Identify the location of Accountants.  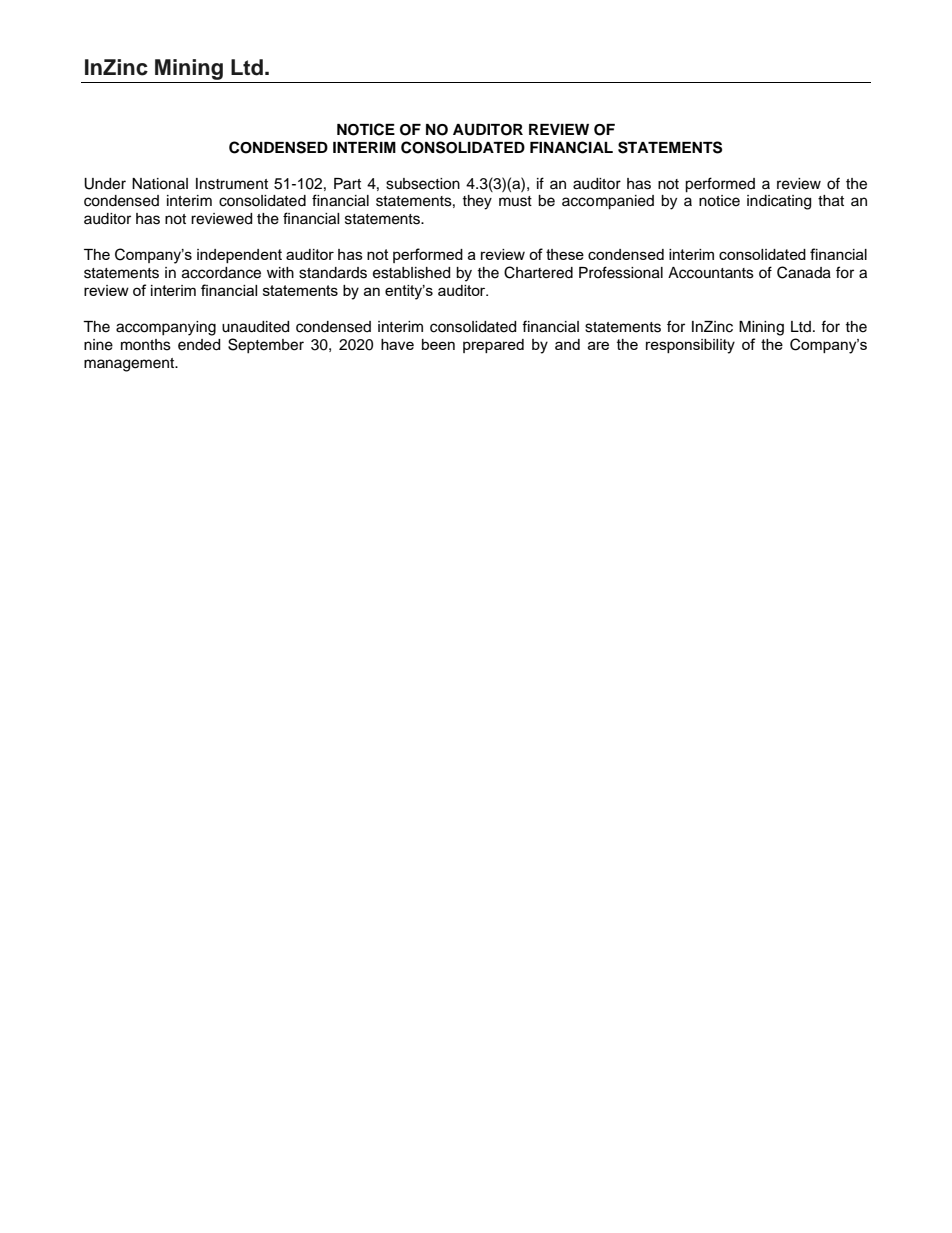
(711, 273).
